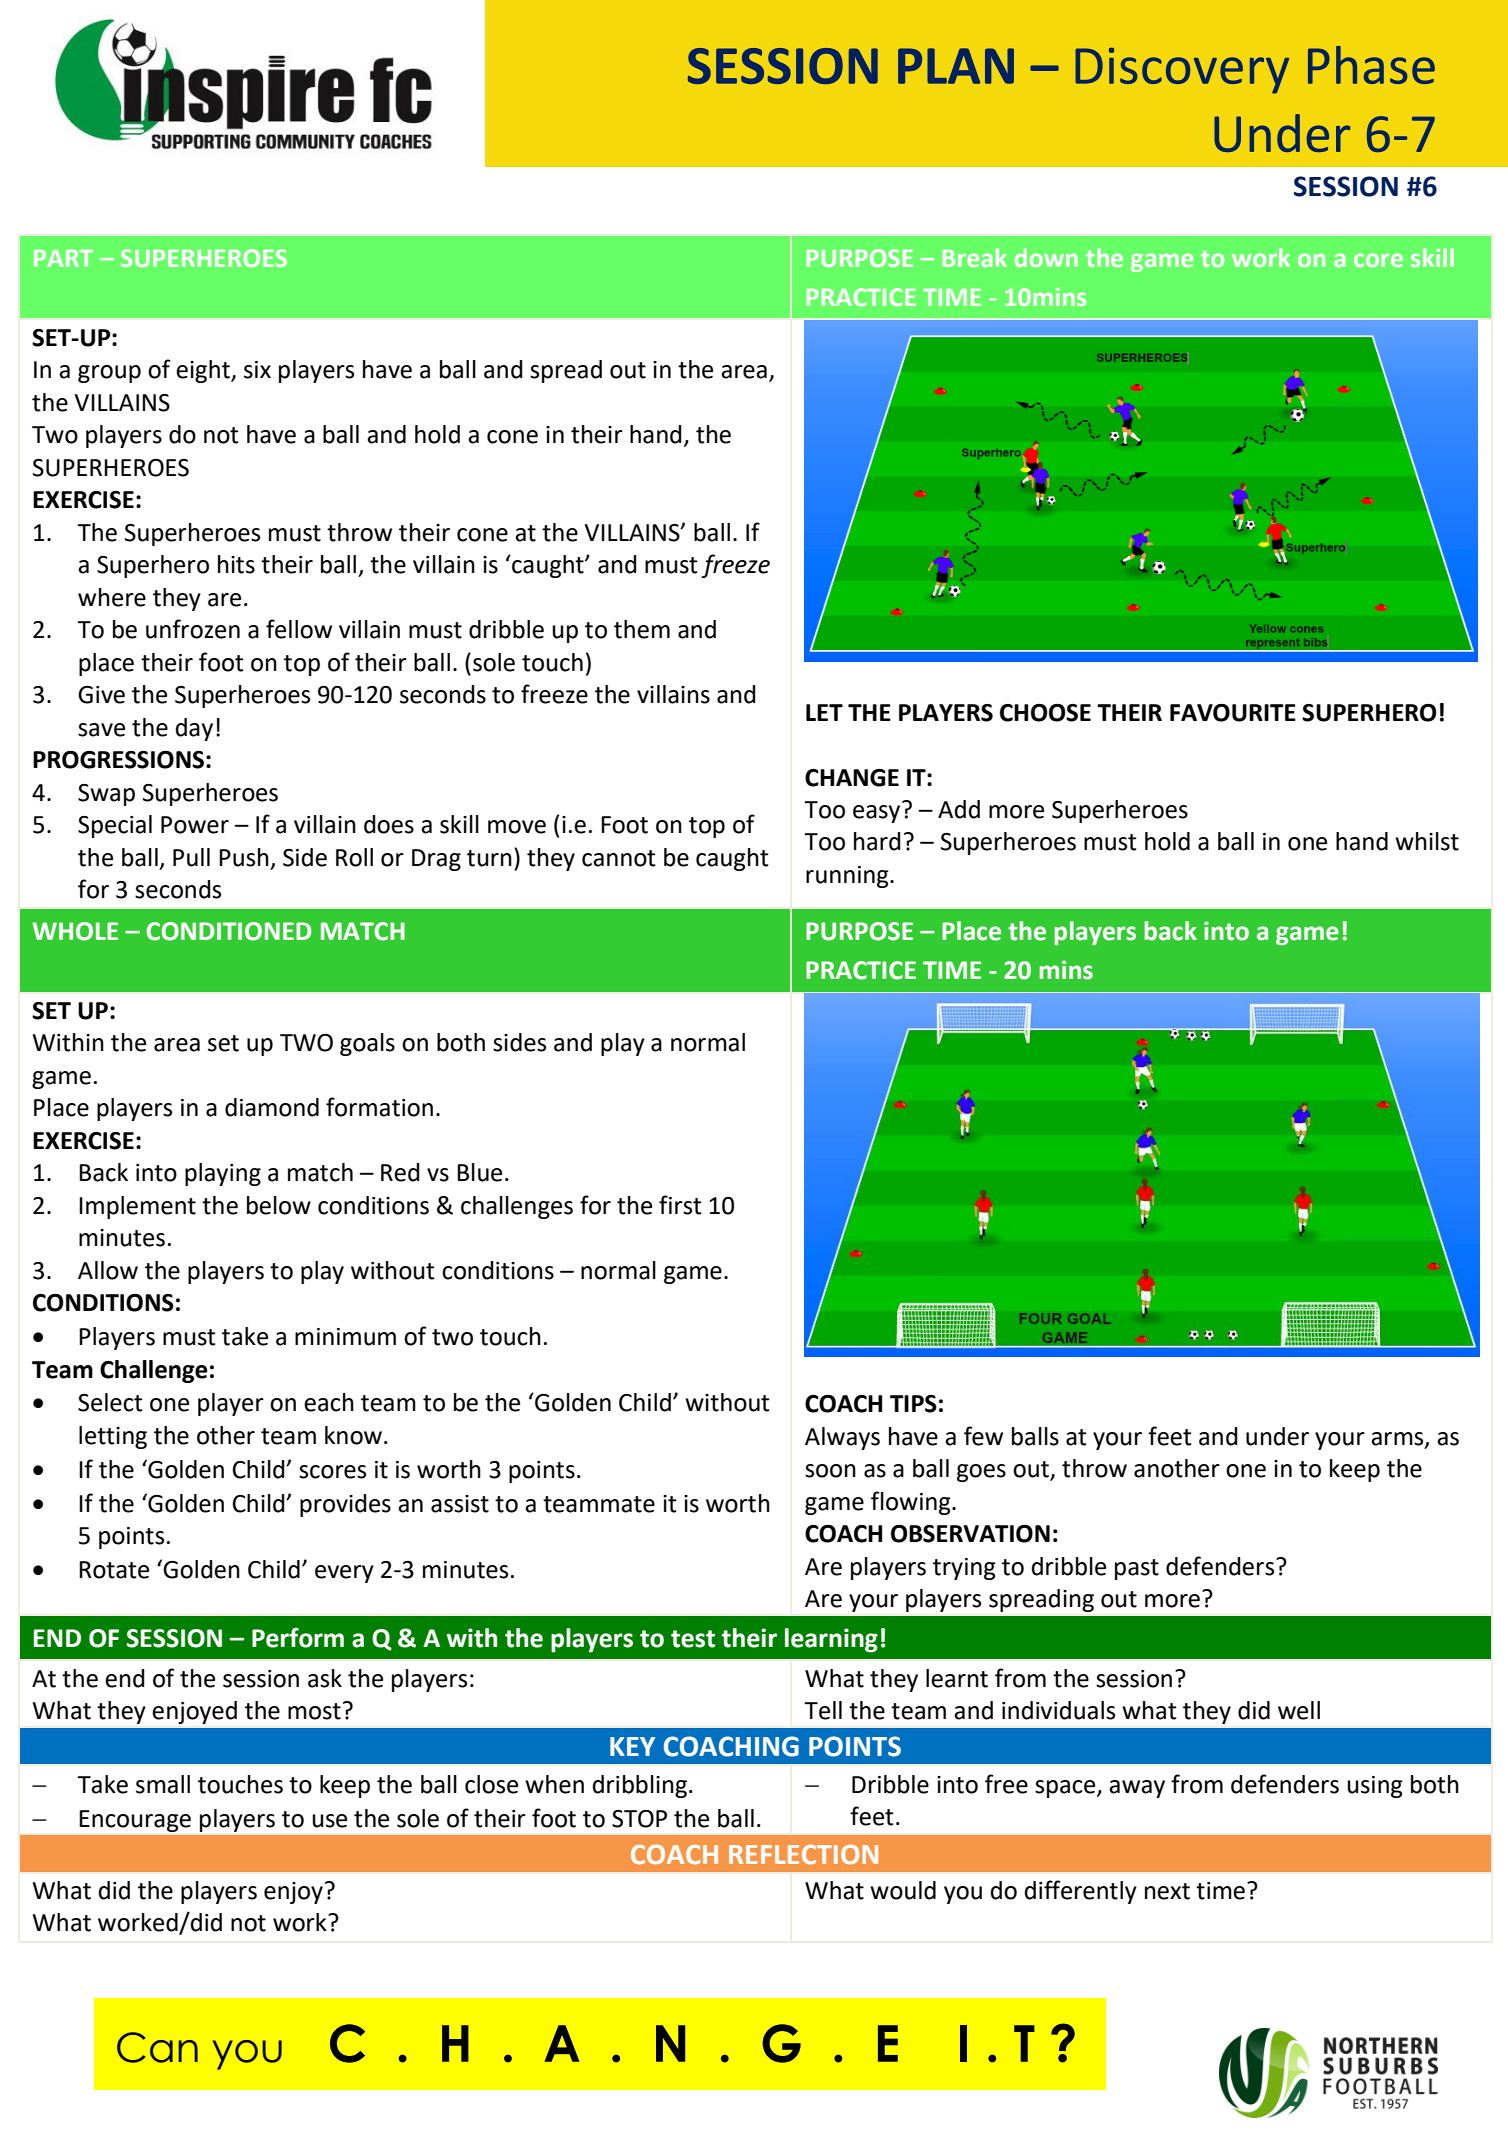 The height and width of the page is (2132, 1508). Describe the element at coordinates (642, 629) in the page. I see `them` at that location.
